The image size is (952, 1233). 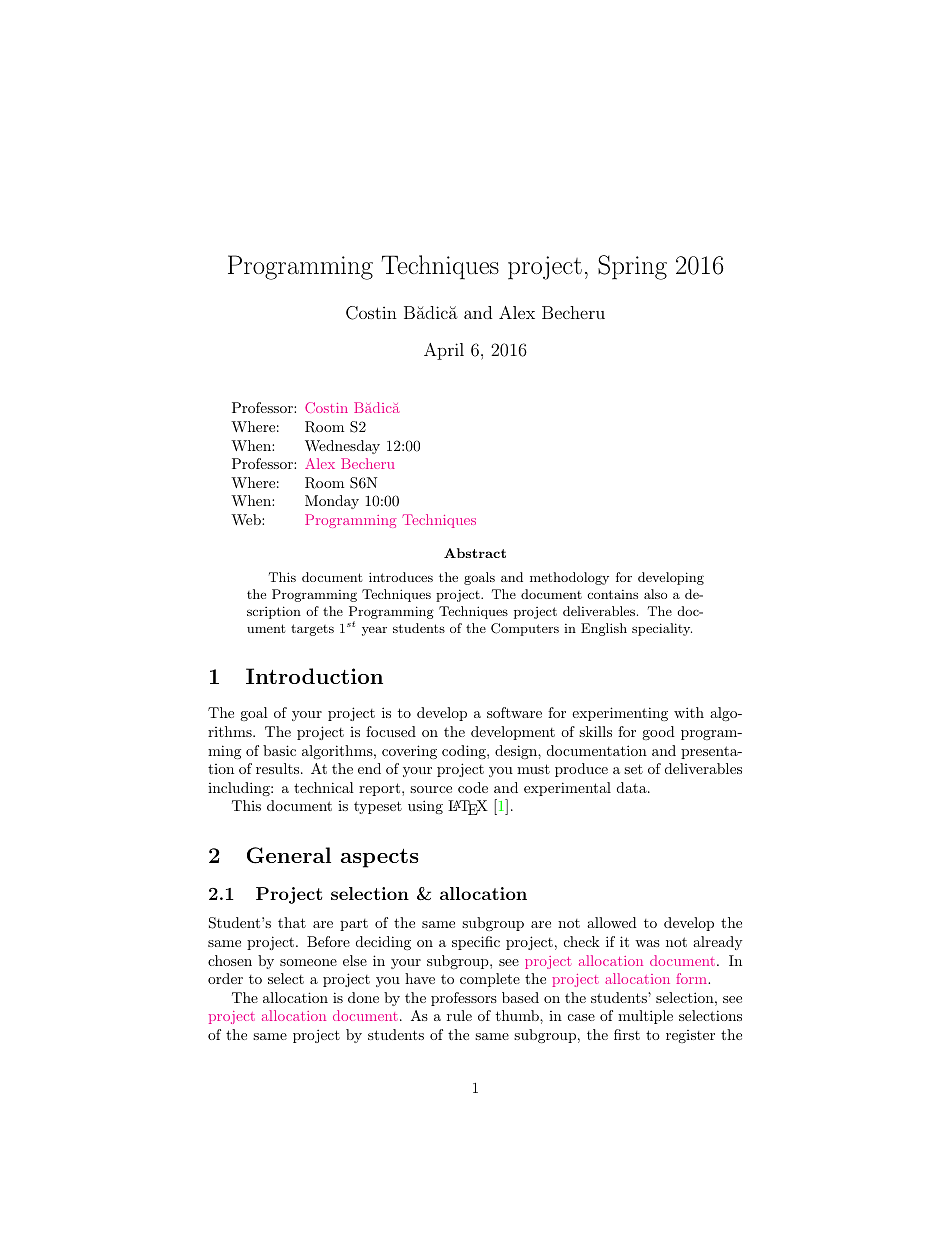 I want to click on Web, so click(x=247, y=519).
